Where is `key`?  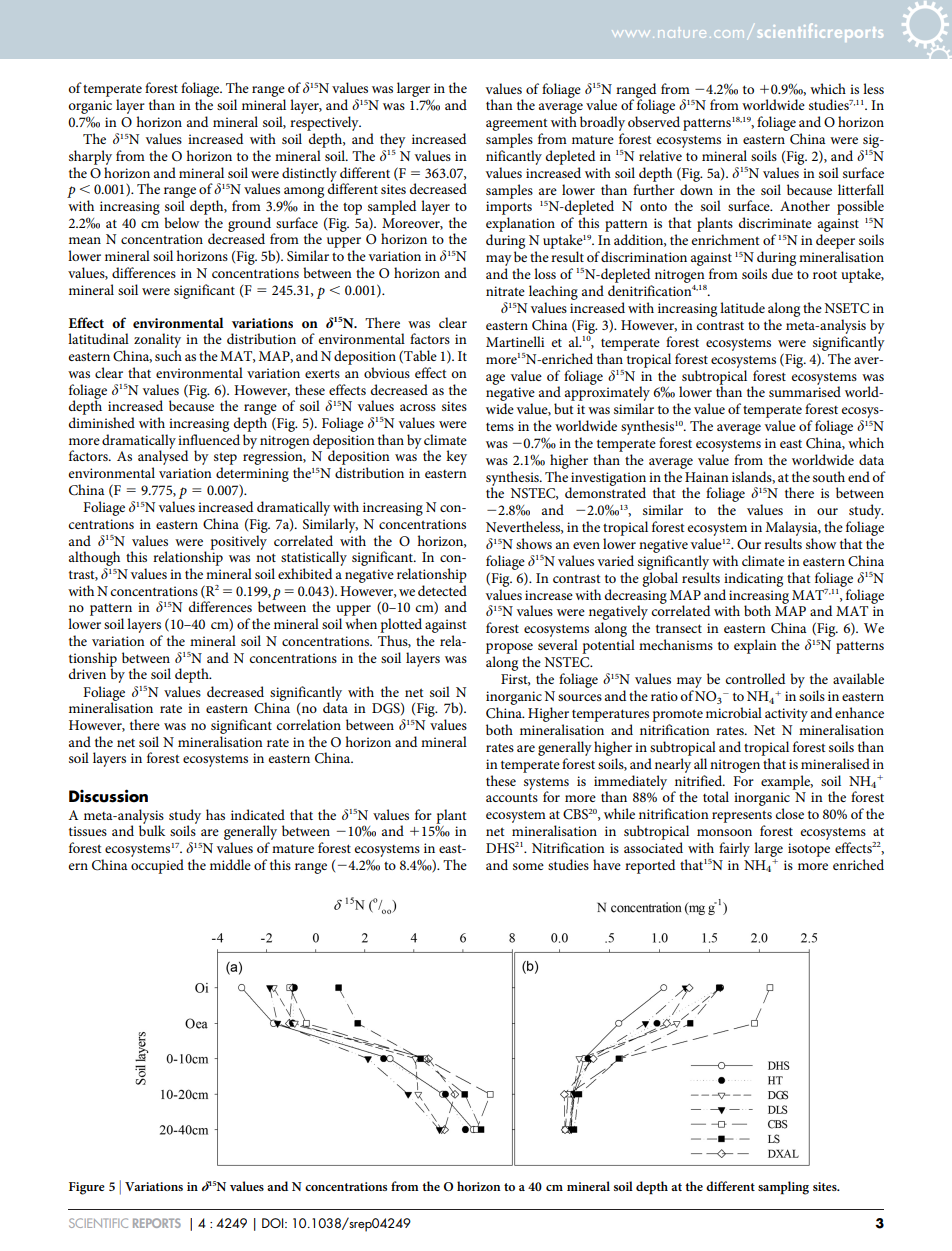
key is located at coordinates (456, 457).
